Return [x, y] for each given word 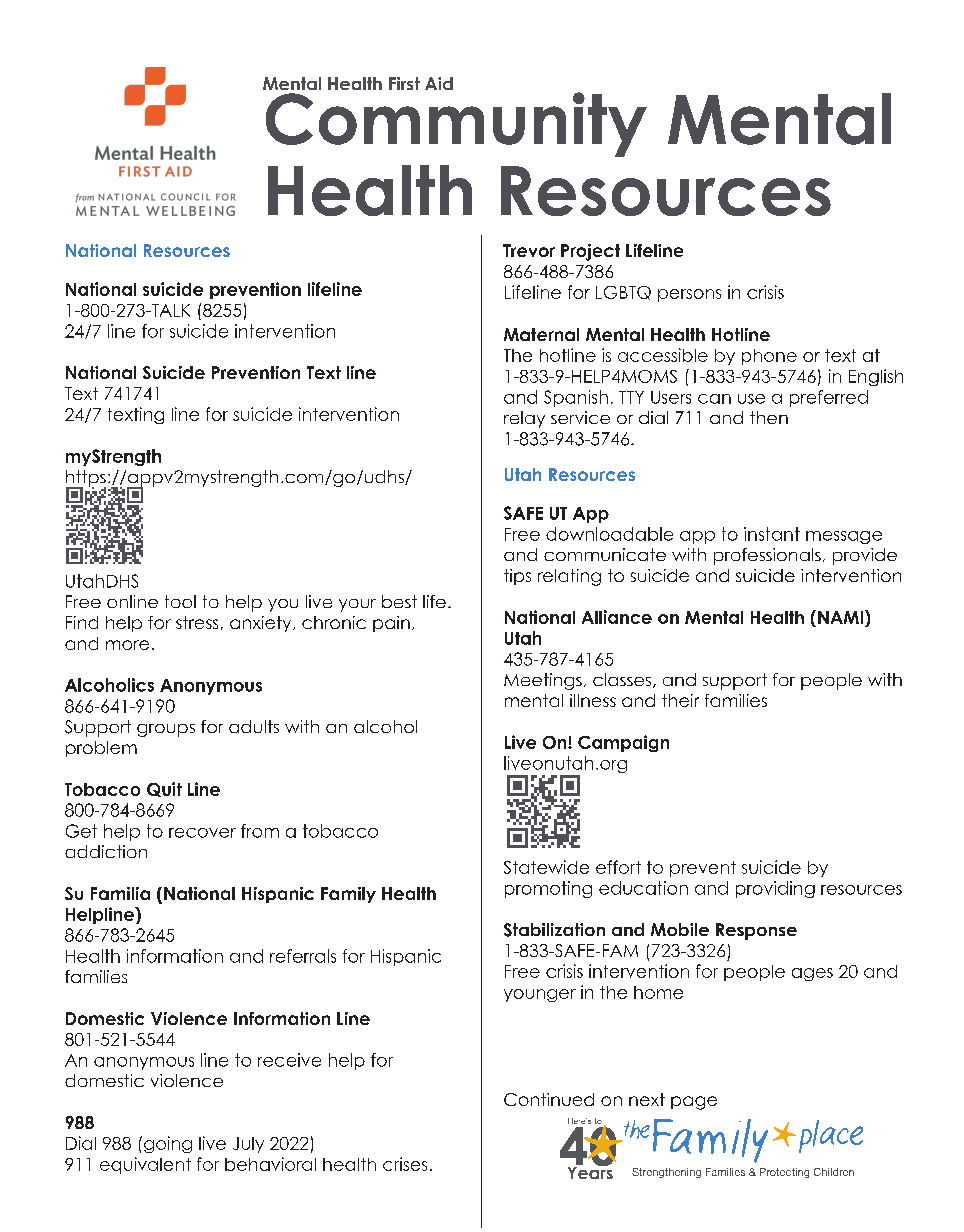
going [168, 1144]
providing [775, 889]
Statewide [546, 867]
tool [180, 601]
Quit [164, 789]
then [769, 417]
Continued [549, 1099]
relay [524, 419]
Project [590, 252]
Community [456, 124]
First [404, 83]
